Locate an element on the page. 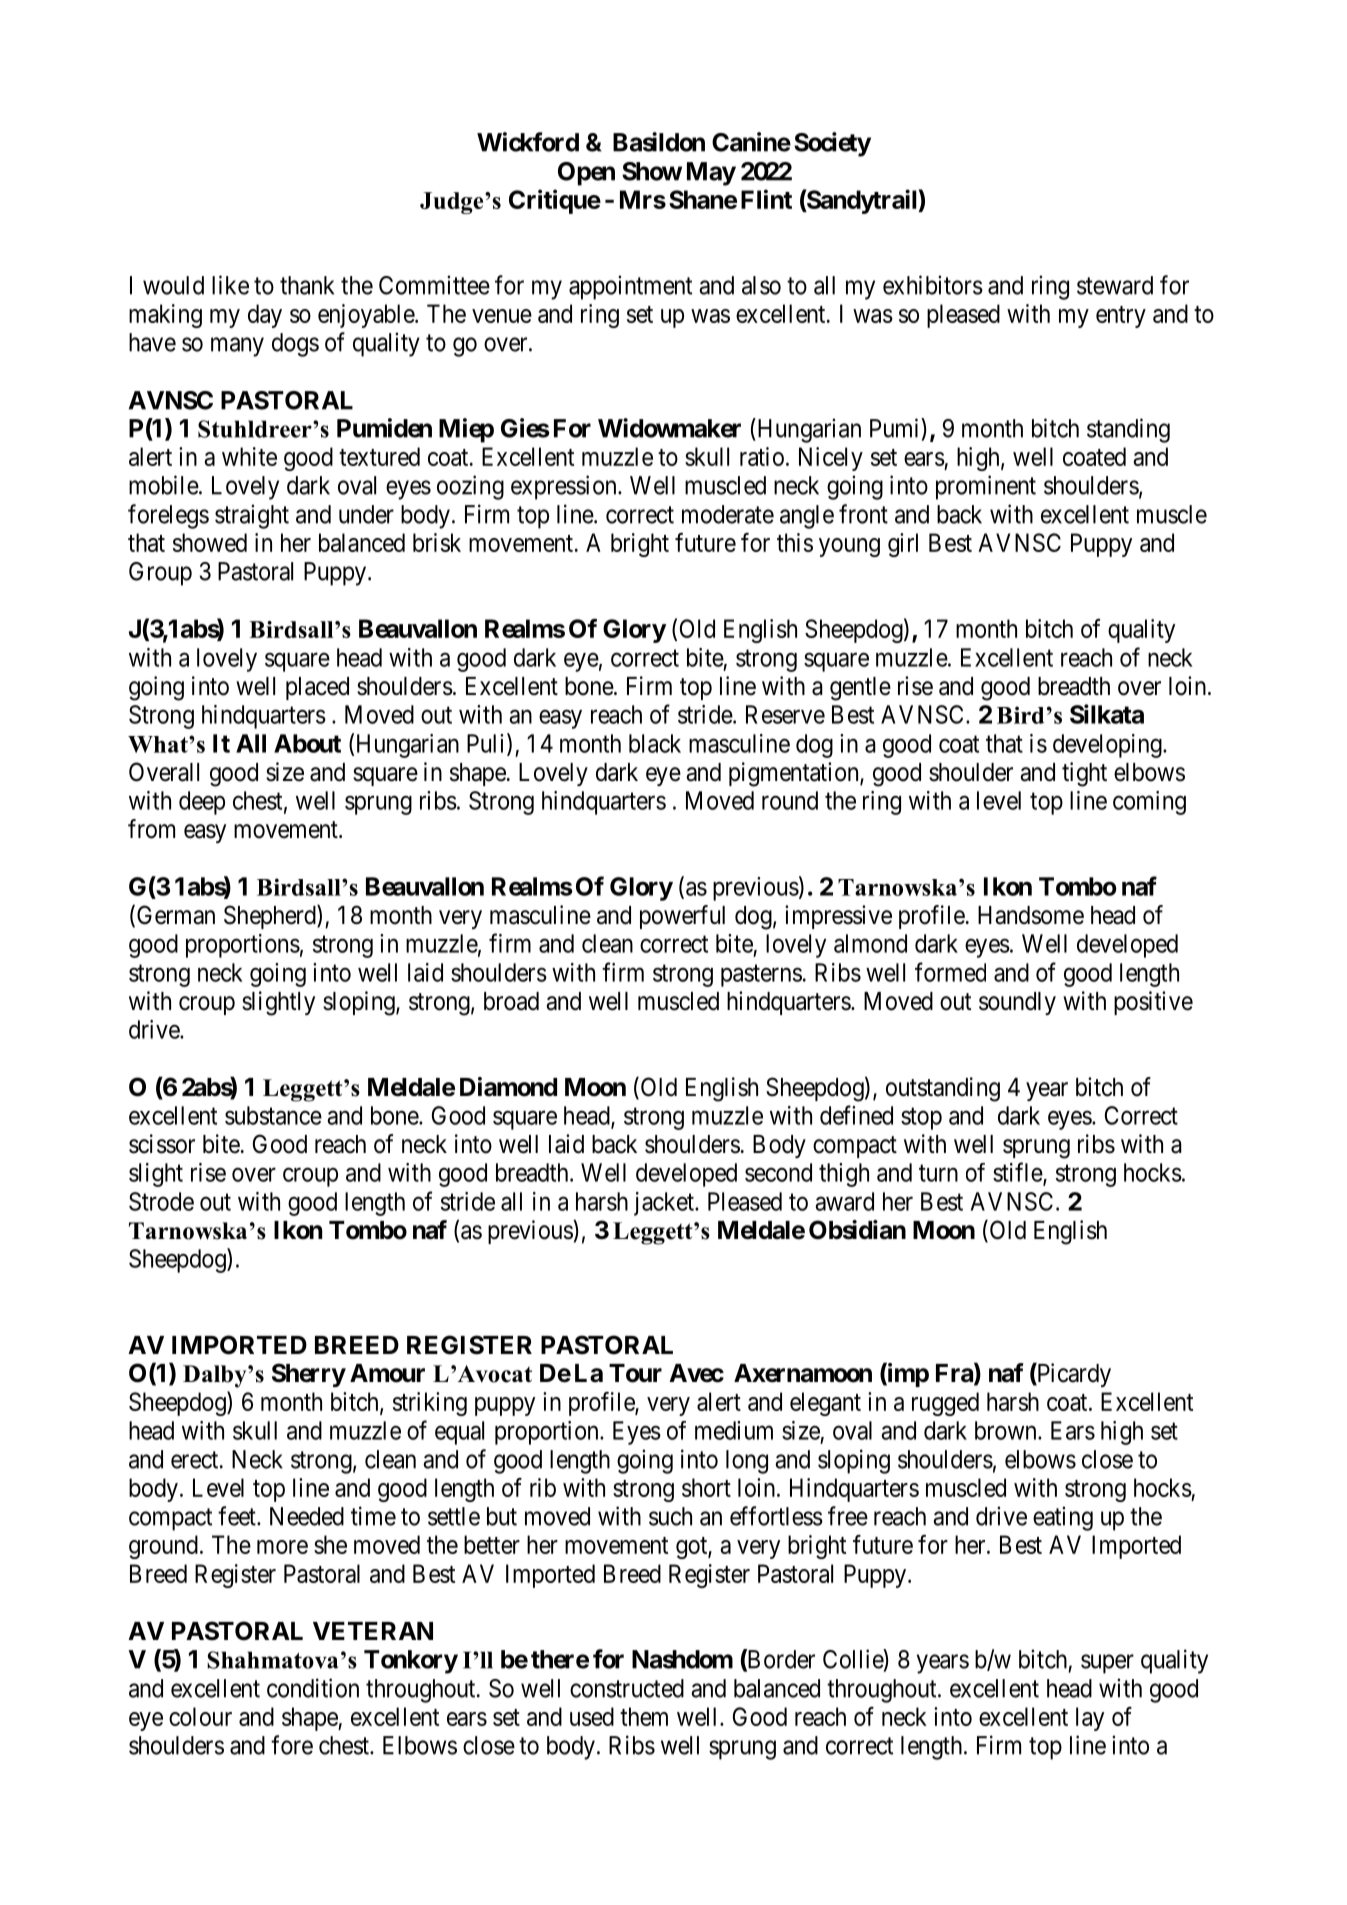 This page has height=1905, width=1347. May is located at coordinates (711, 174).
